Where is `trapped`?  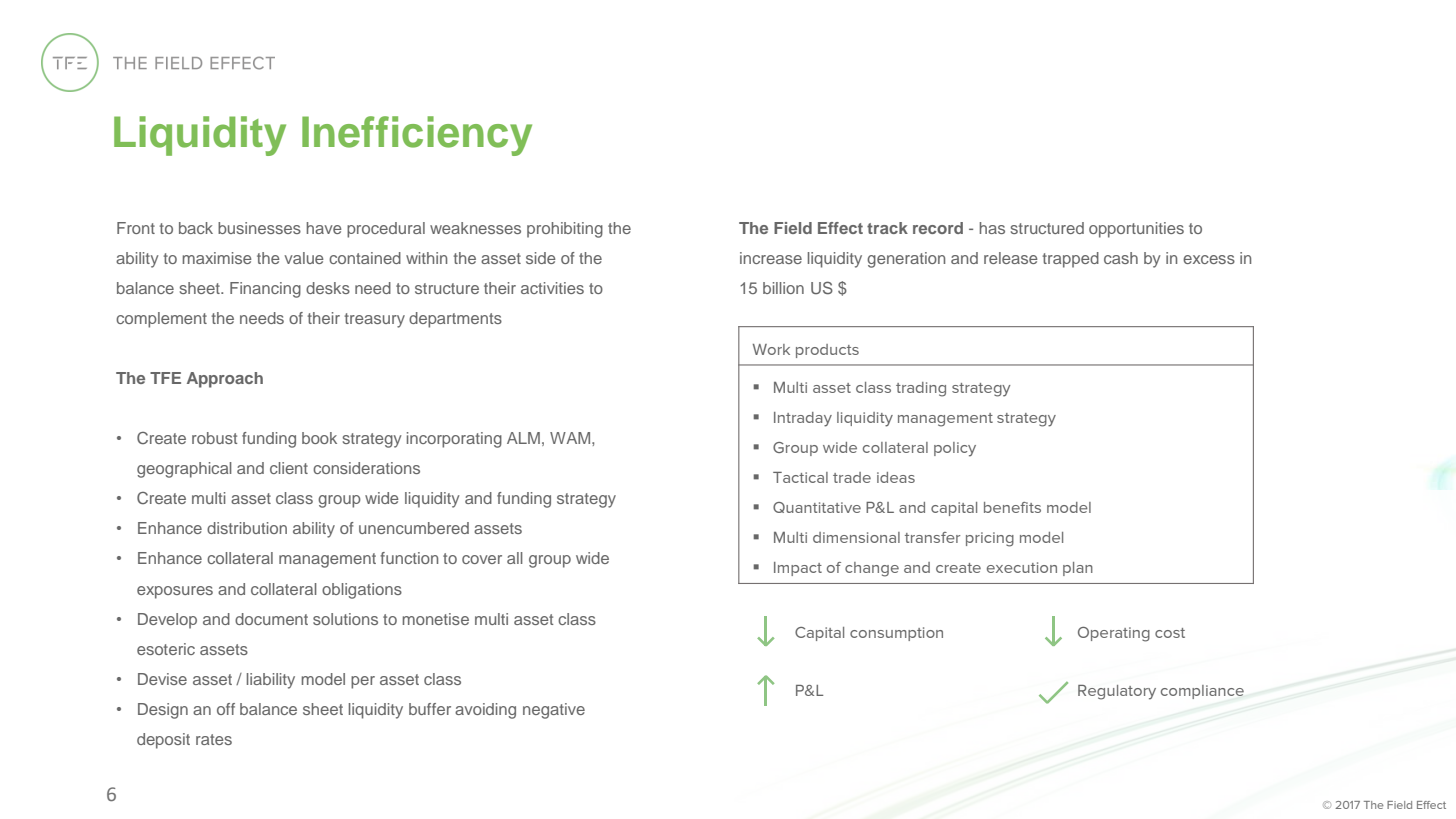 trapped is located at coordinates (1070, 260).
